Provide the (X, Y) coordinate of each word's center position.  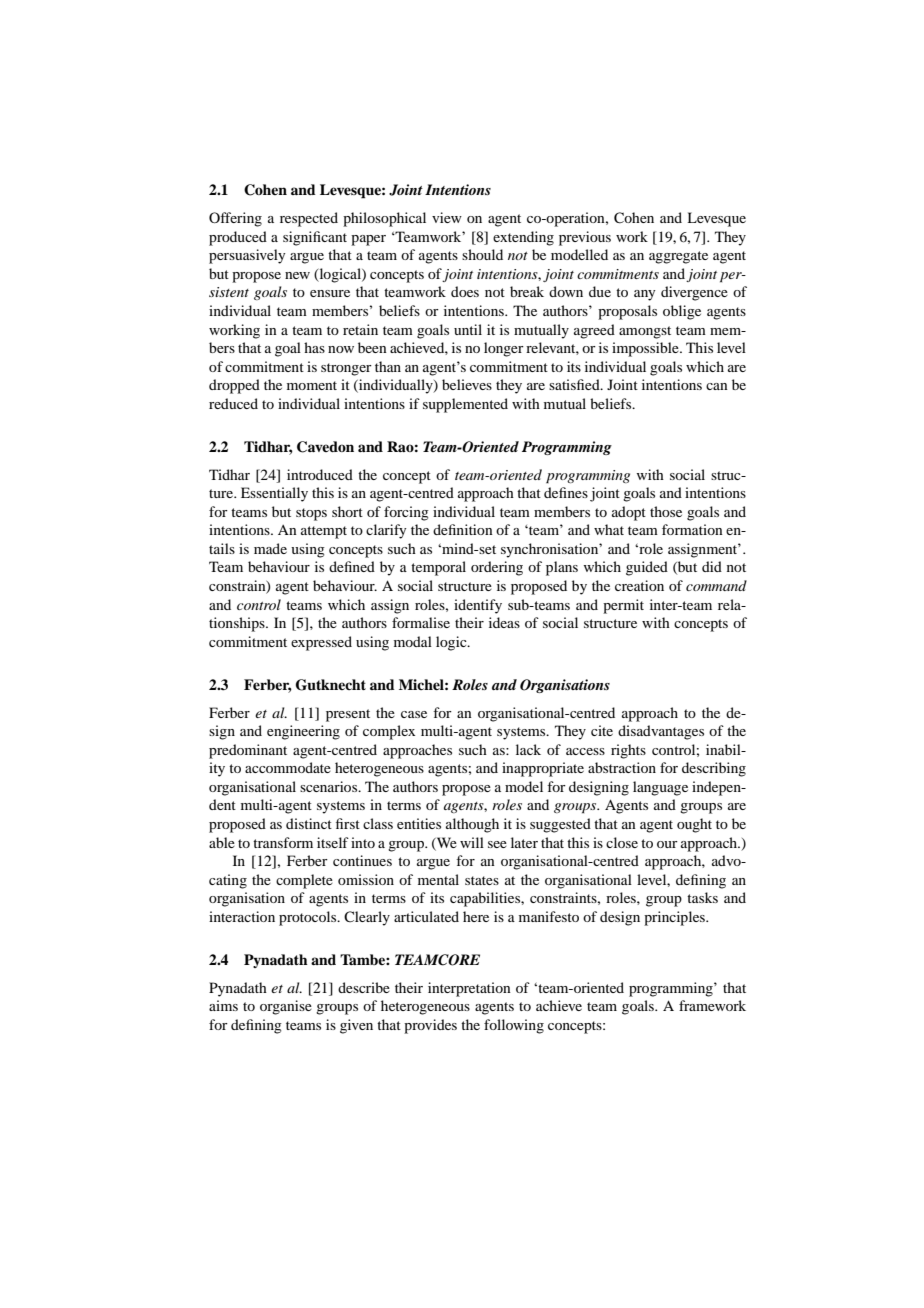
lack (528, 749)
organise (286, 1007)
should (482, 254)
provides (430, 1026)
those (666, 511)
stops (311, 514)
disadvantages (661, 732)
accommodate (288, 767)
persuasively (247, 256)
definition (463, 529)
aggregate (678, 257)
